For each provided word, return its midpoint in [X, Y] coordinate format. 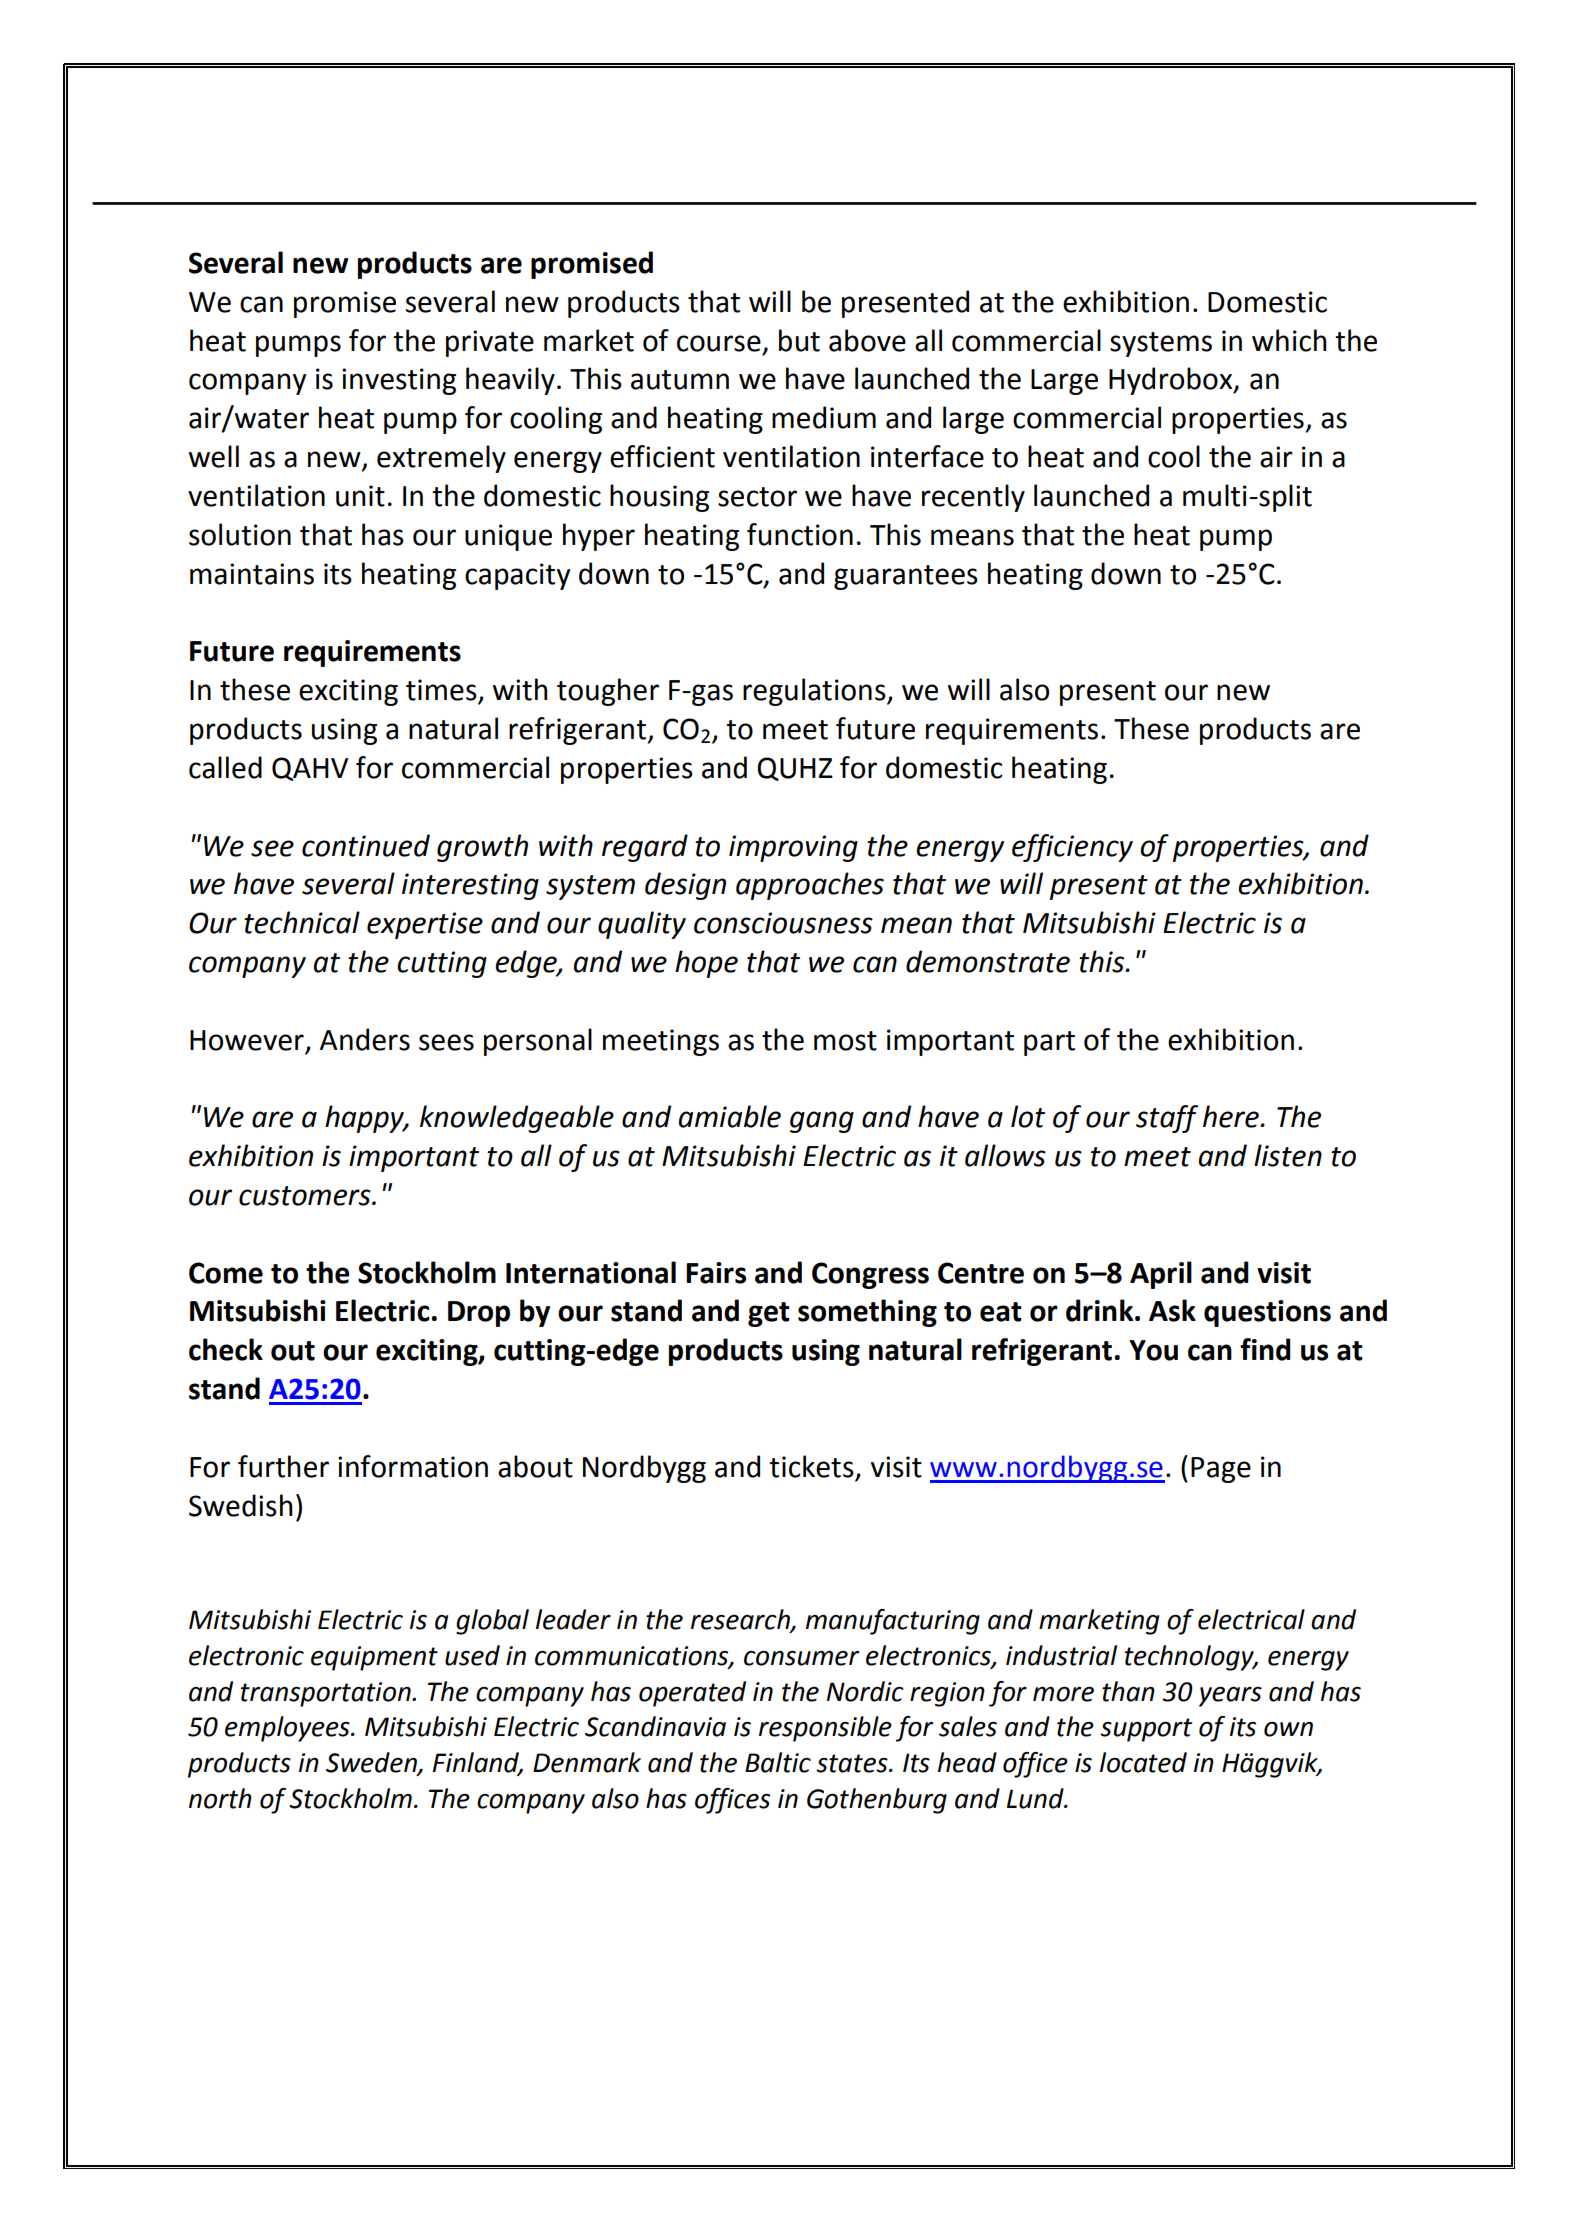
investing [399, 381]
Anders [365, 1039]
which [1289, 340]
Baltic [778, 1762]
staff [1167, 1119]
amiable [730, 1116]
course [719, 343]
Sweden [372, 1763]
